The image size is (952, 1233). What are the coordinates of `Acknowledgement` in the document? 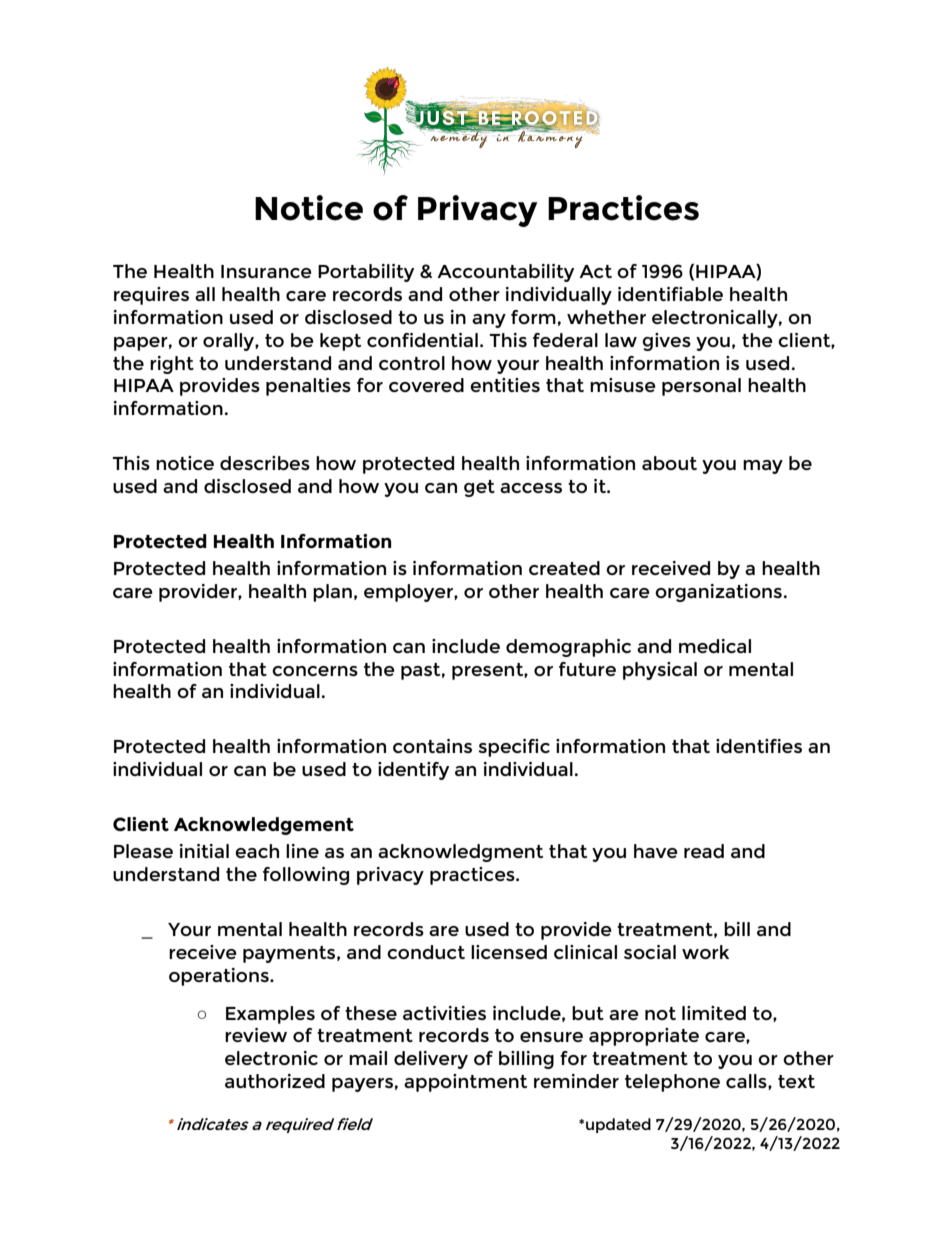 It's located at (264, 826).
